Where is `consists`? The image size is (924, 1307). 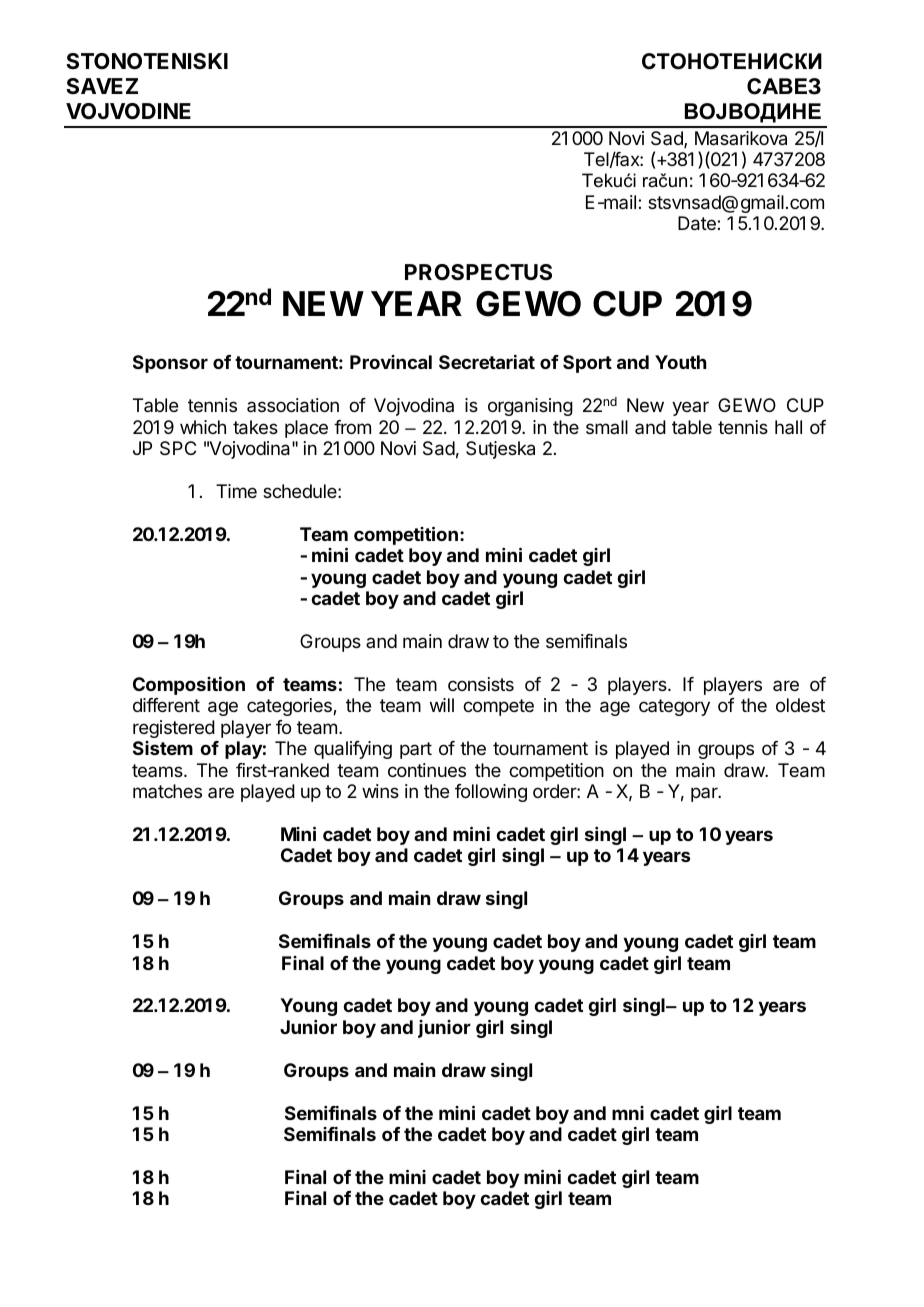 consists is located at coordinates (481, 684).
